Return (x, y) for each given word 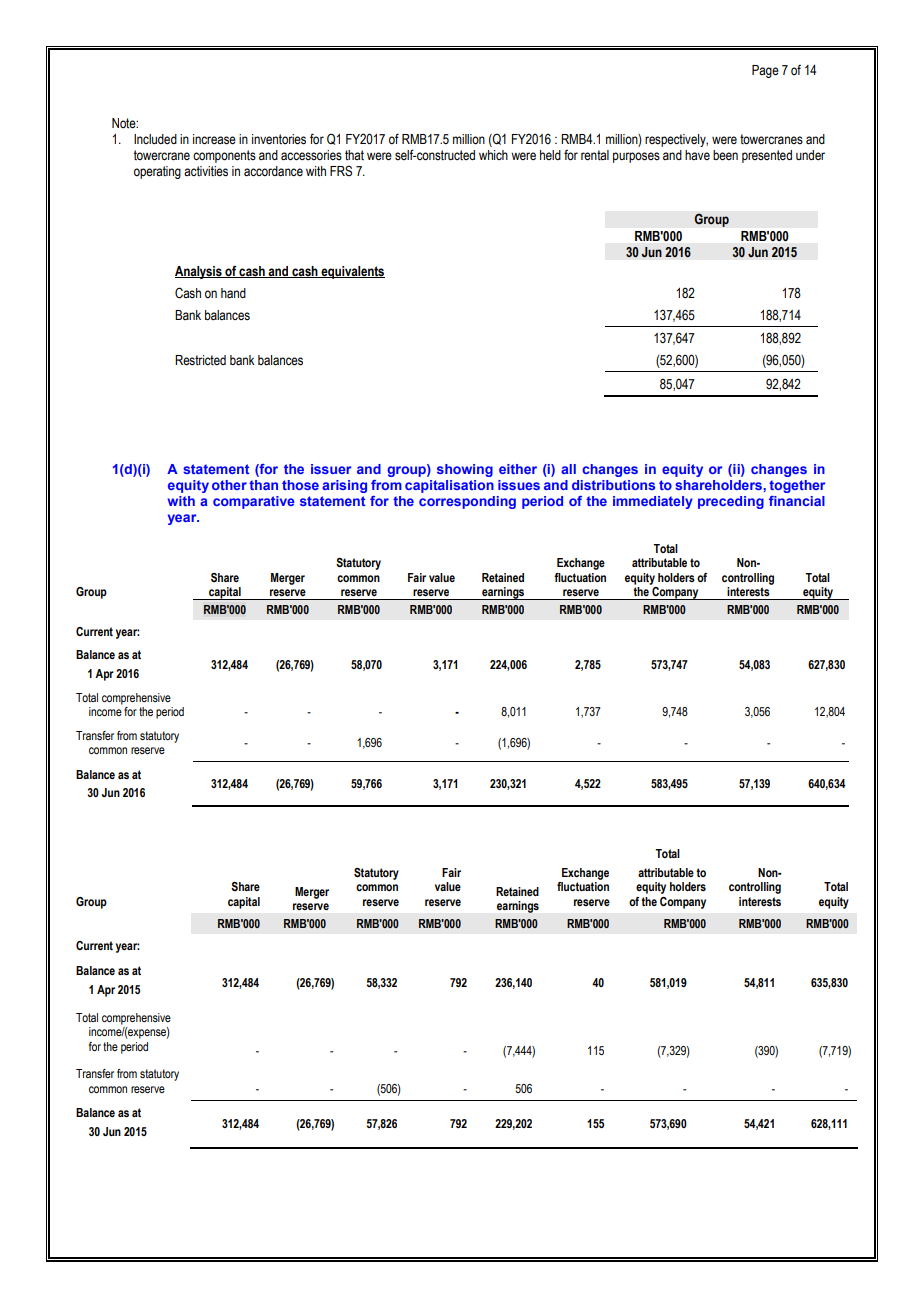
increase (214, 139)
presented (767, 156)
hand (233, 293)
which (493, 155)
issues (519, 485)
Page (765, 71)
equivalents (352, 272)
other (229, 485)
